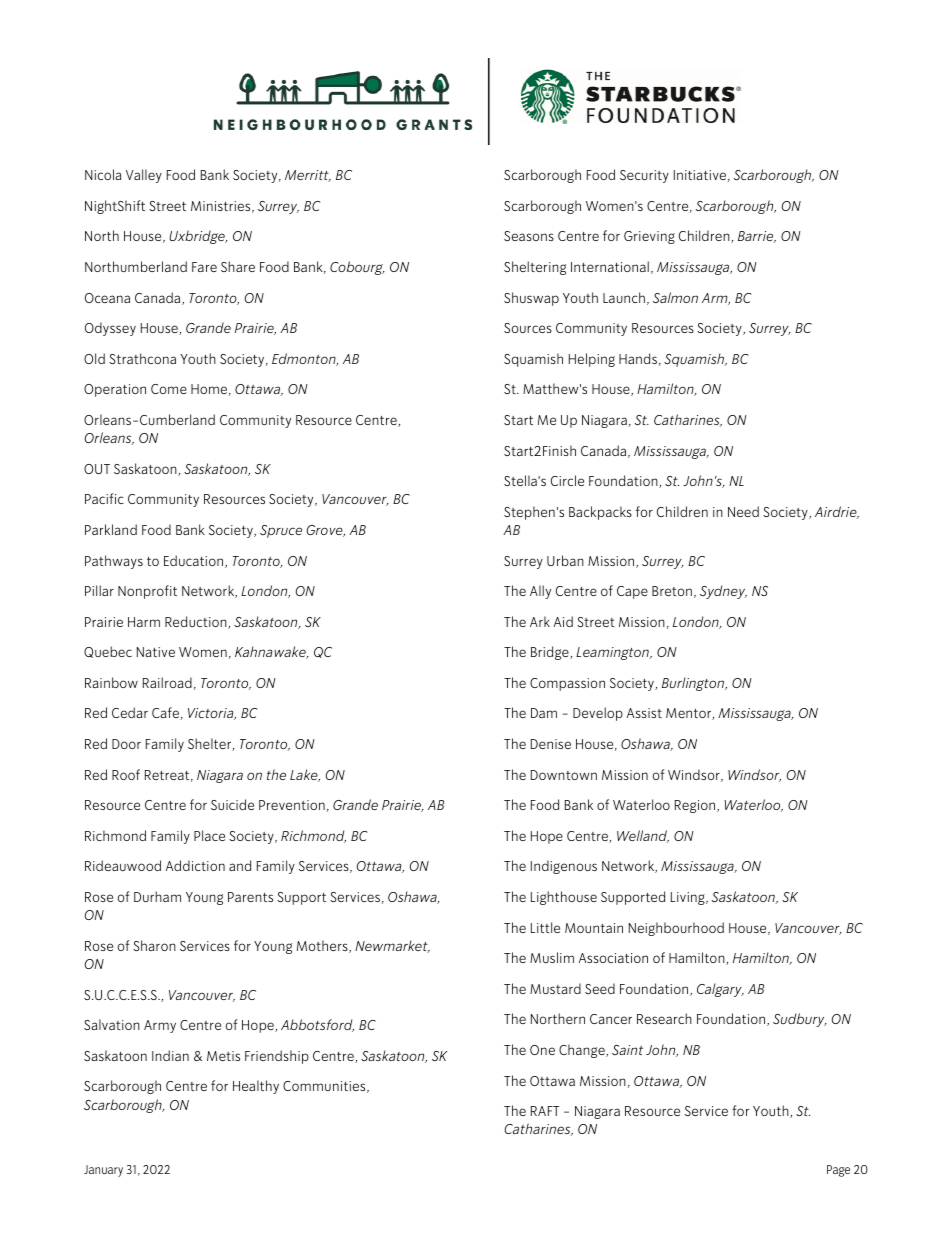  Describe the element at coordinates (167, 682) in the screenshot. I see `Railroad` at that location.
